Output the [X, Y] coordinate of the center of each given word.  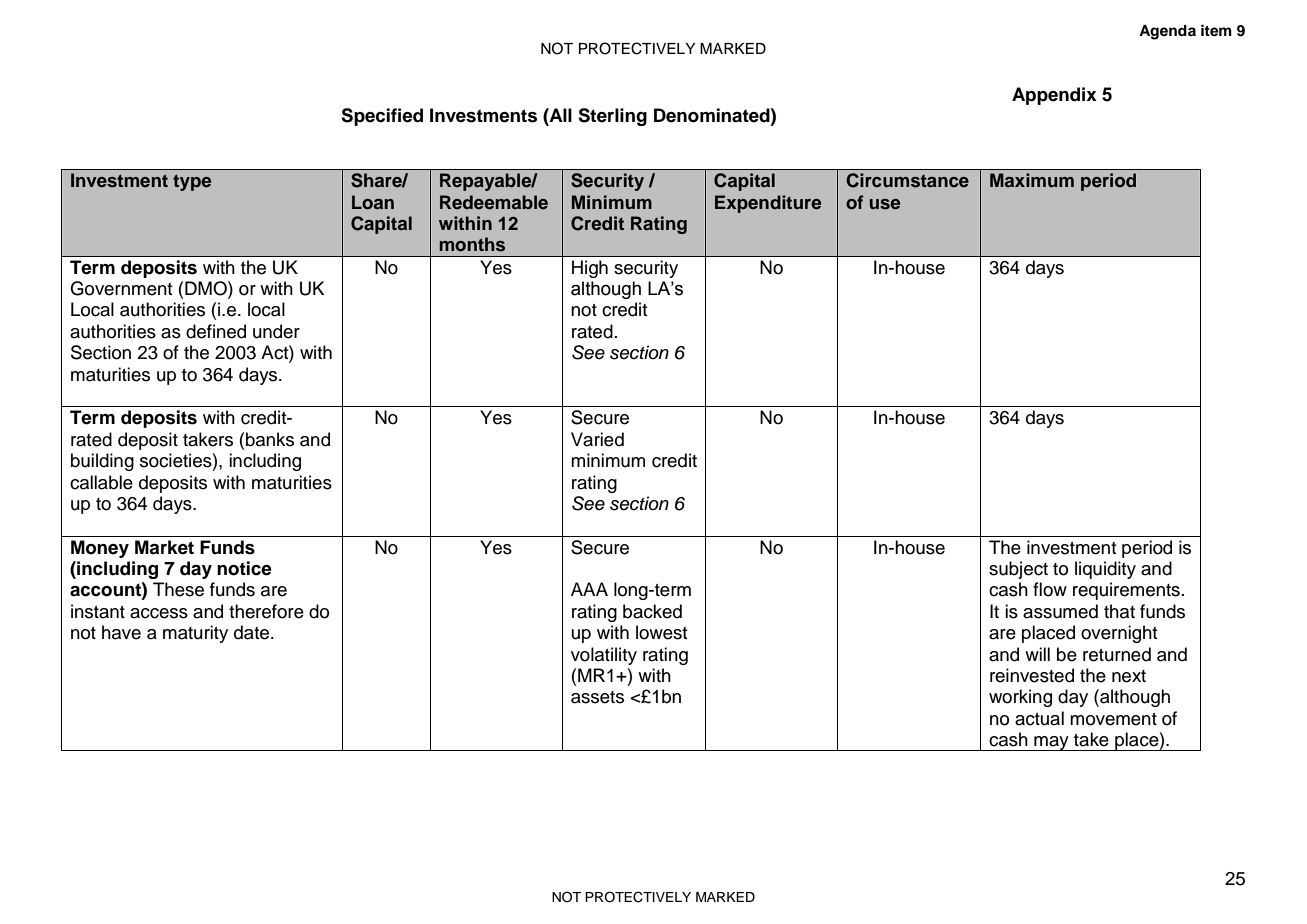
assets [597, 697]
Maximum [1032, 180]
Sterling [612, 117]
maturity [195, 634]
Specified [382, 117]
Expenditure [768, 204]
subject [1018, 570]
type [192, 183]
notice [244, 568]
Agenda [1167, 32]
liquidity [1105, 570]
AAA [589, 589]
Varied [597, 439]
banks [270, 439]
